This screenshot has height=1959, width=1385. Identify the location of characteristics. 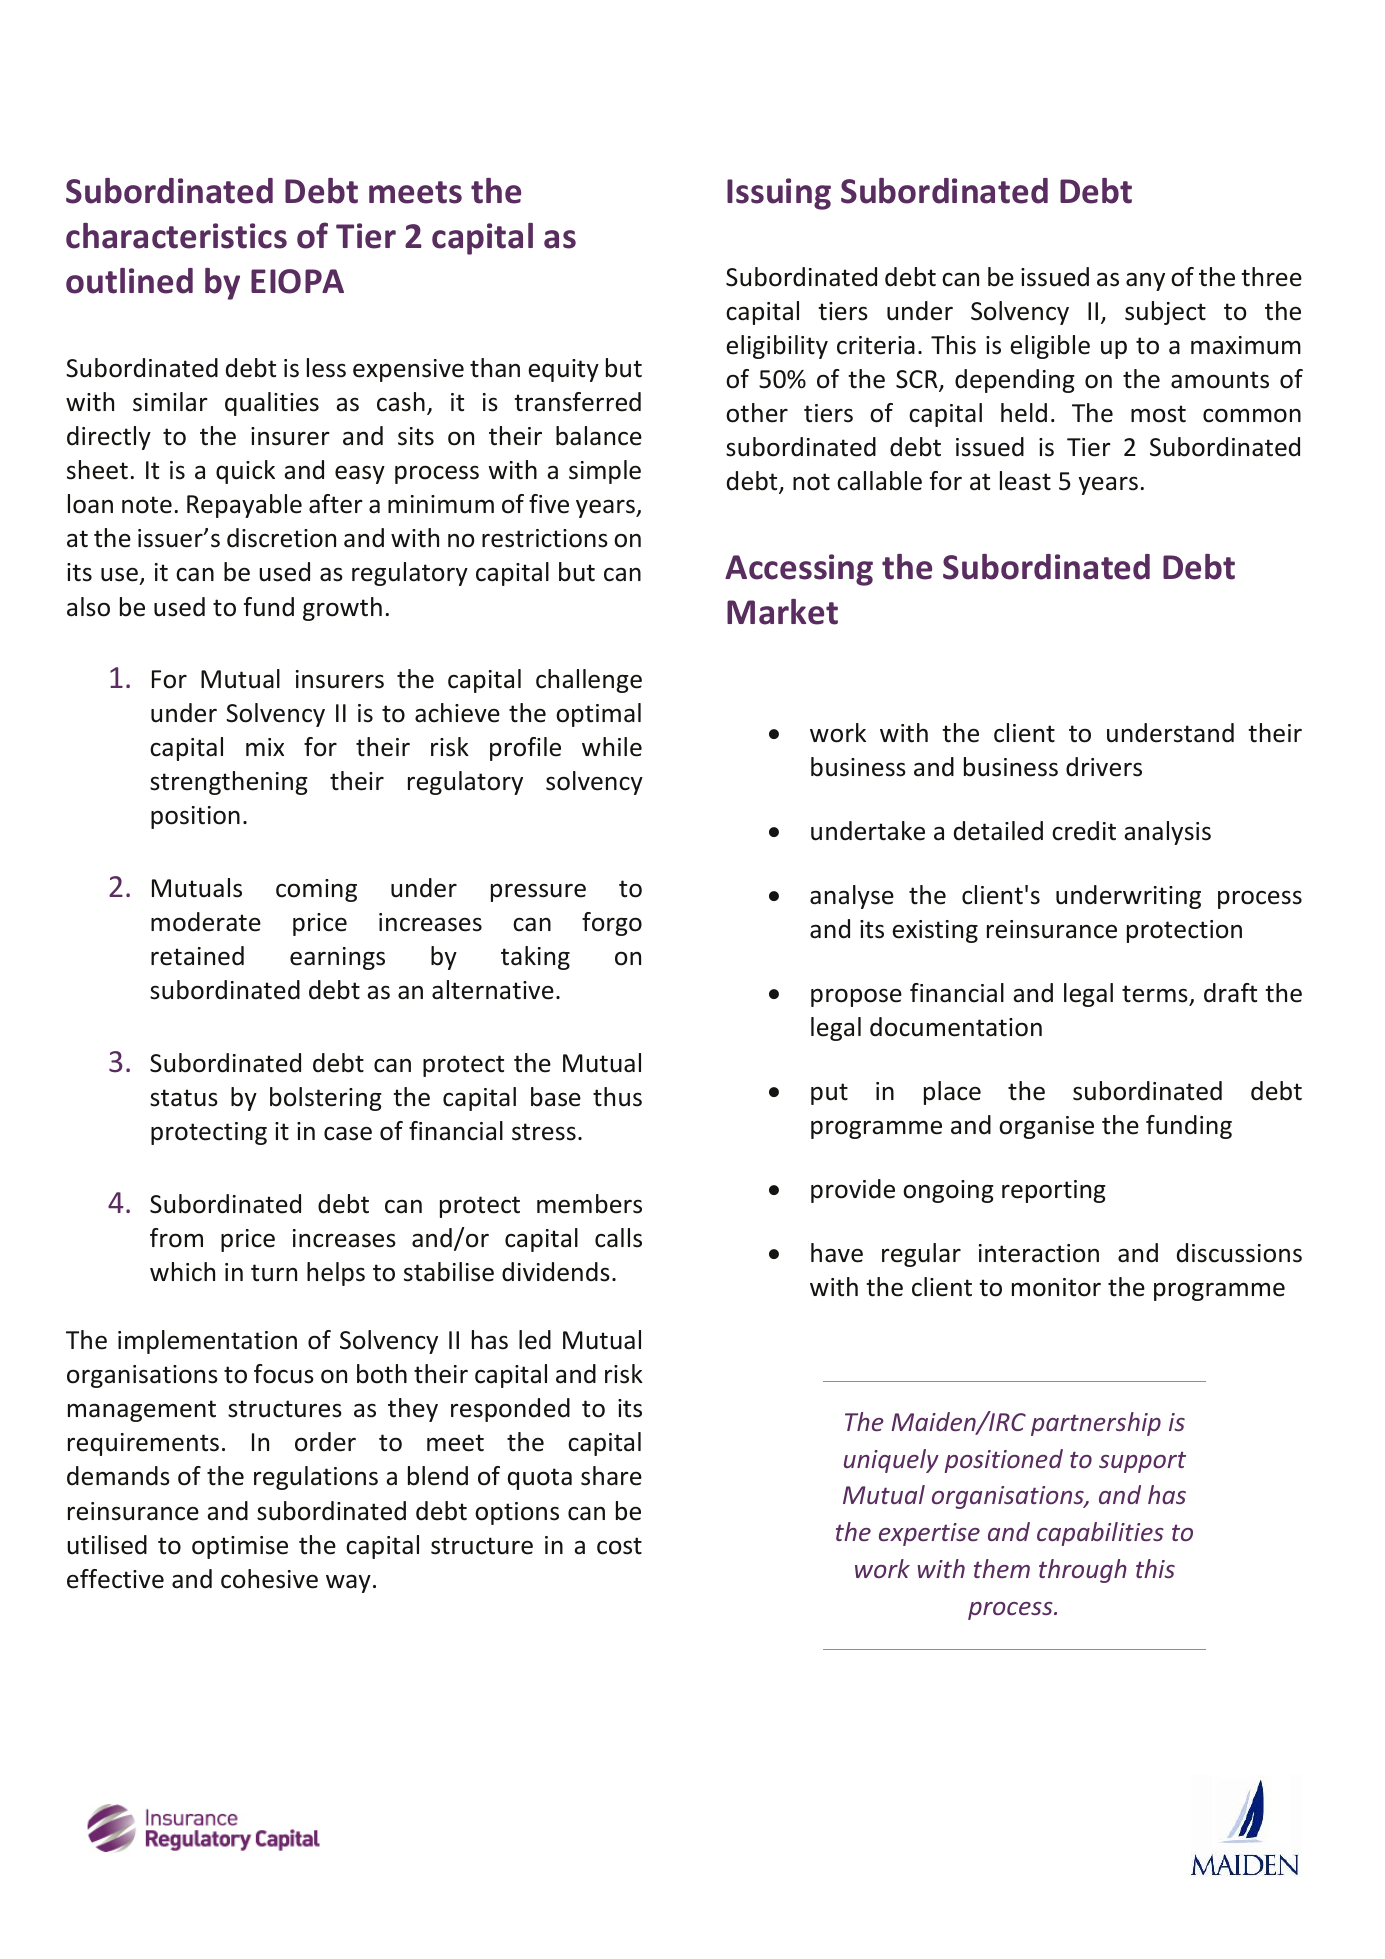
(176, 236).
